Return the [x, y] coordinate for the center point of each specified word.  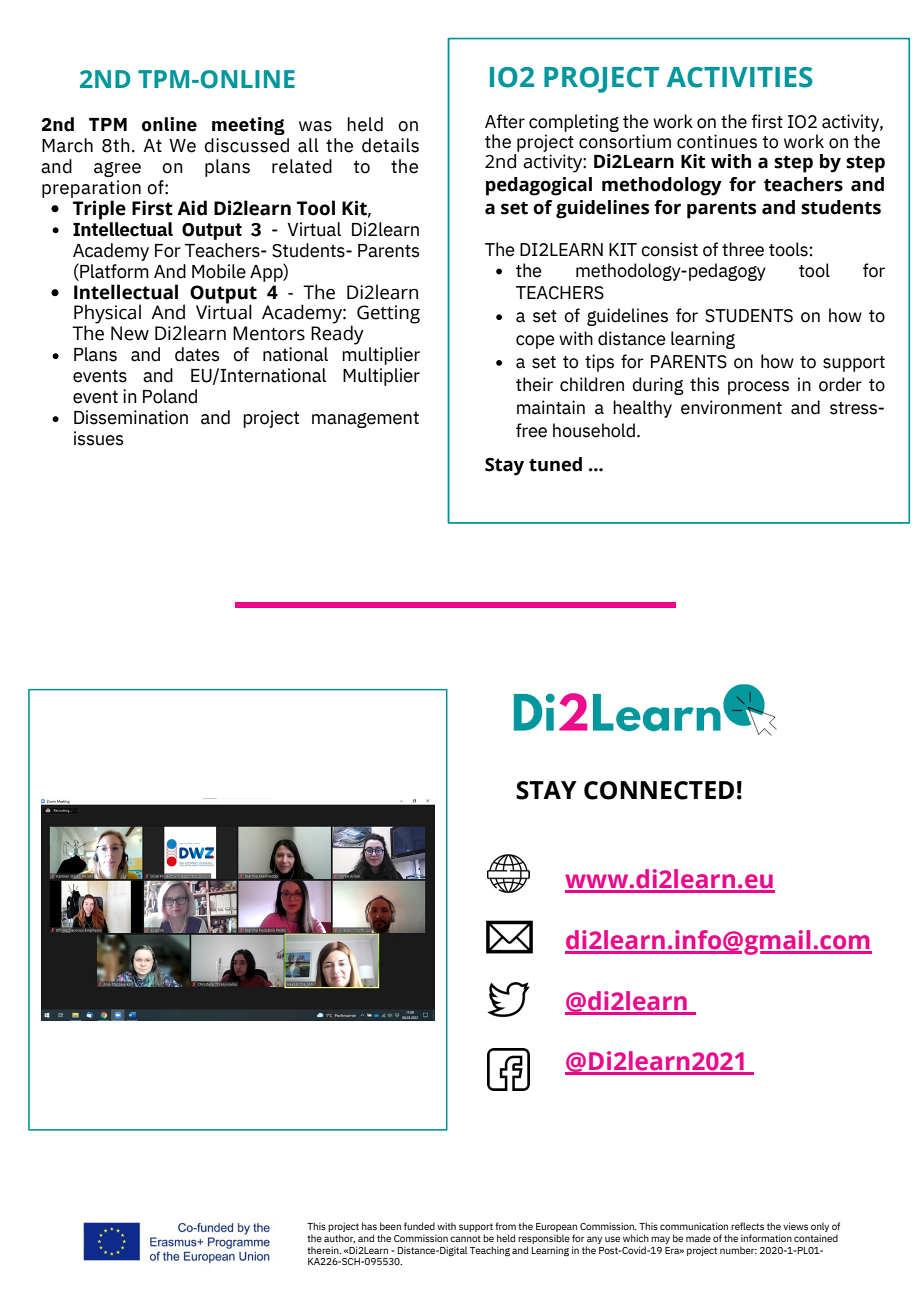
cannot [465, 1238]
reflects [747, 1226]
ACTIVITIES [740, 77]
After [505, 121]
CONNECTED [659, 790]
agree [117, 169]
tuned [555, 464]
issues [98, 438]
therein [324, 1250]
